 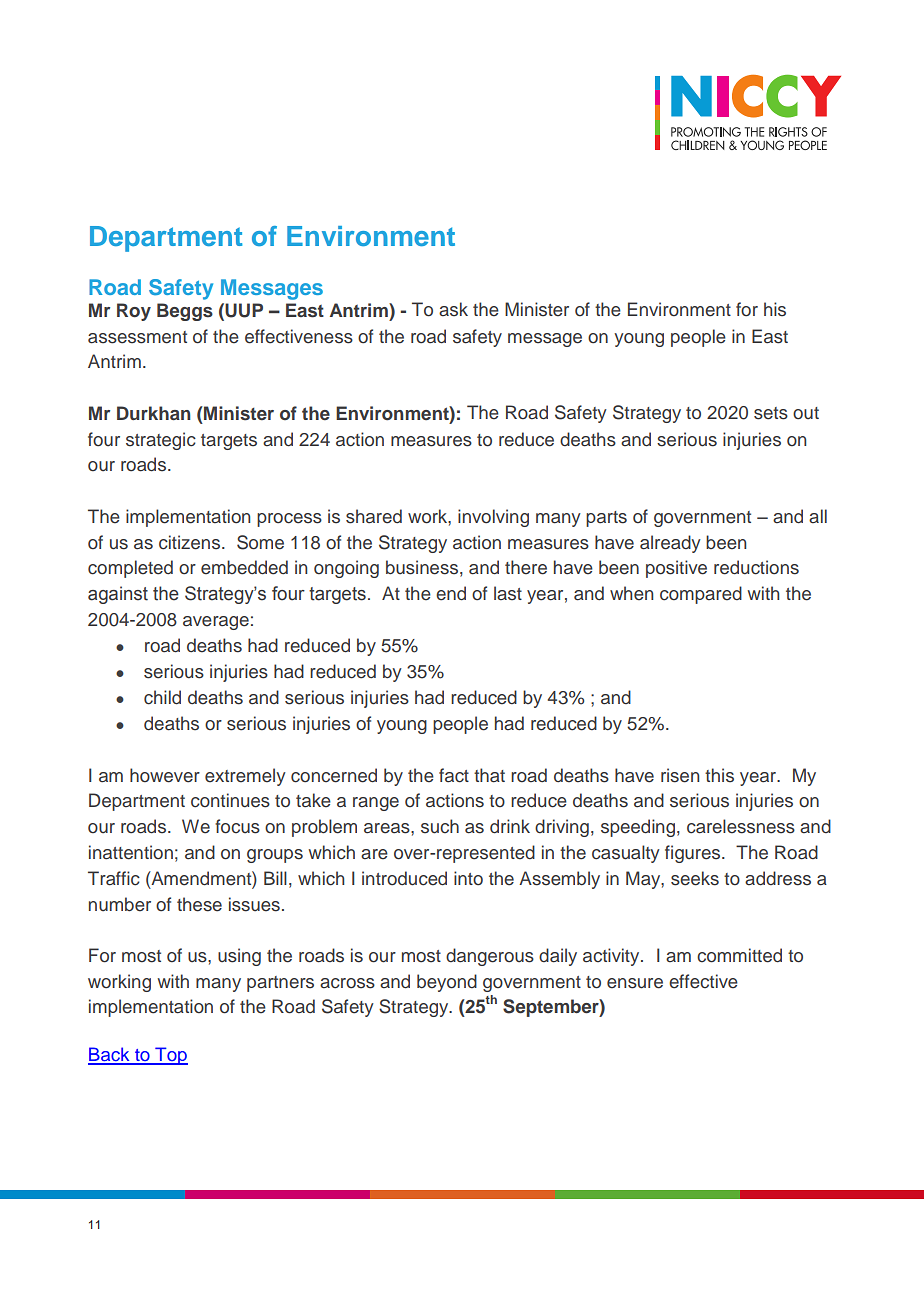 What do you see at coordinates (137, 337) in the document?
I see `assessment` at bounding box center [137, 337].
